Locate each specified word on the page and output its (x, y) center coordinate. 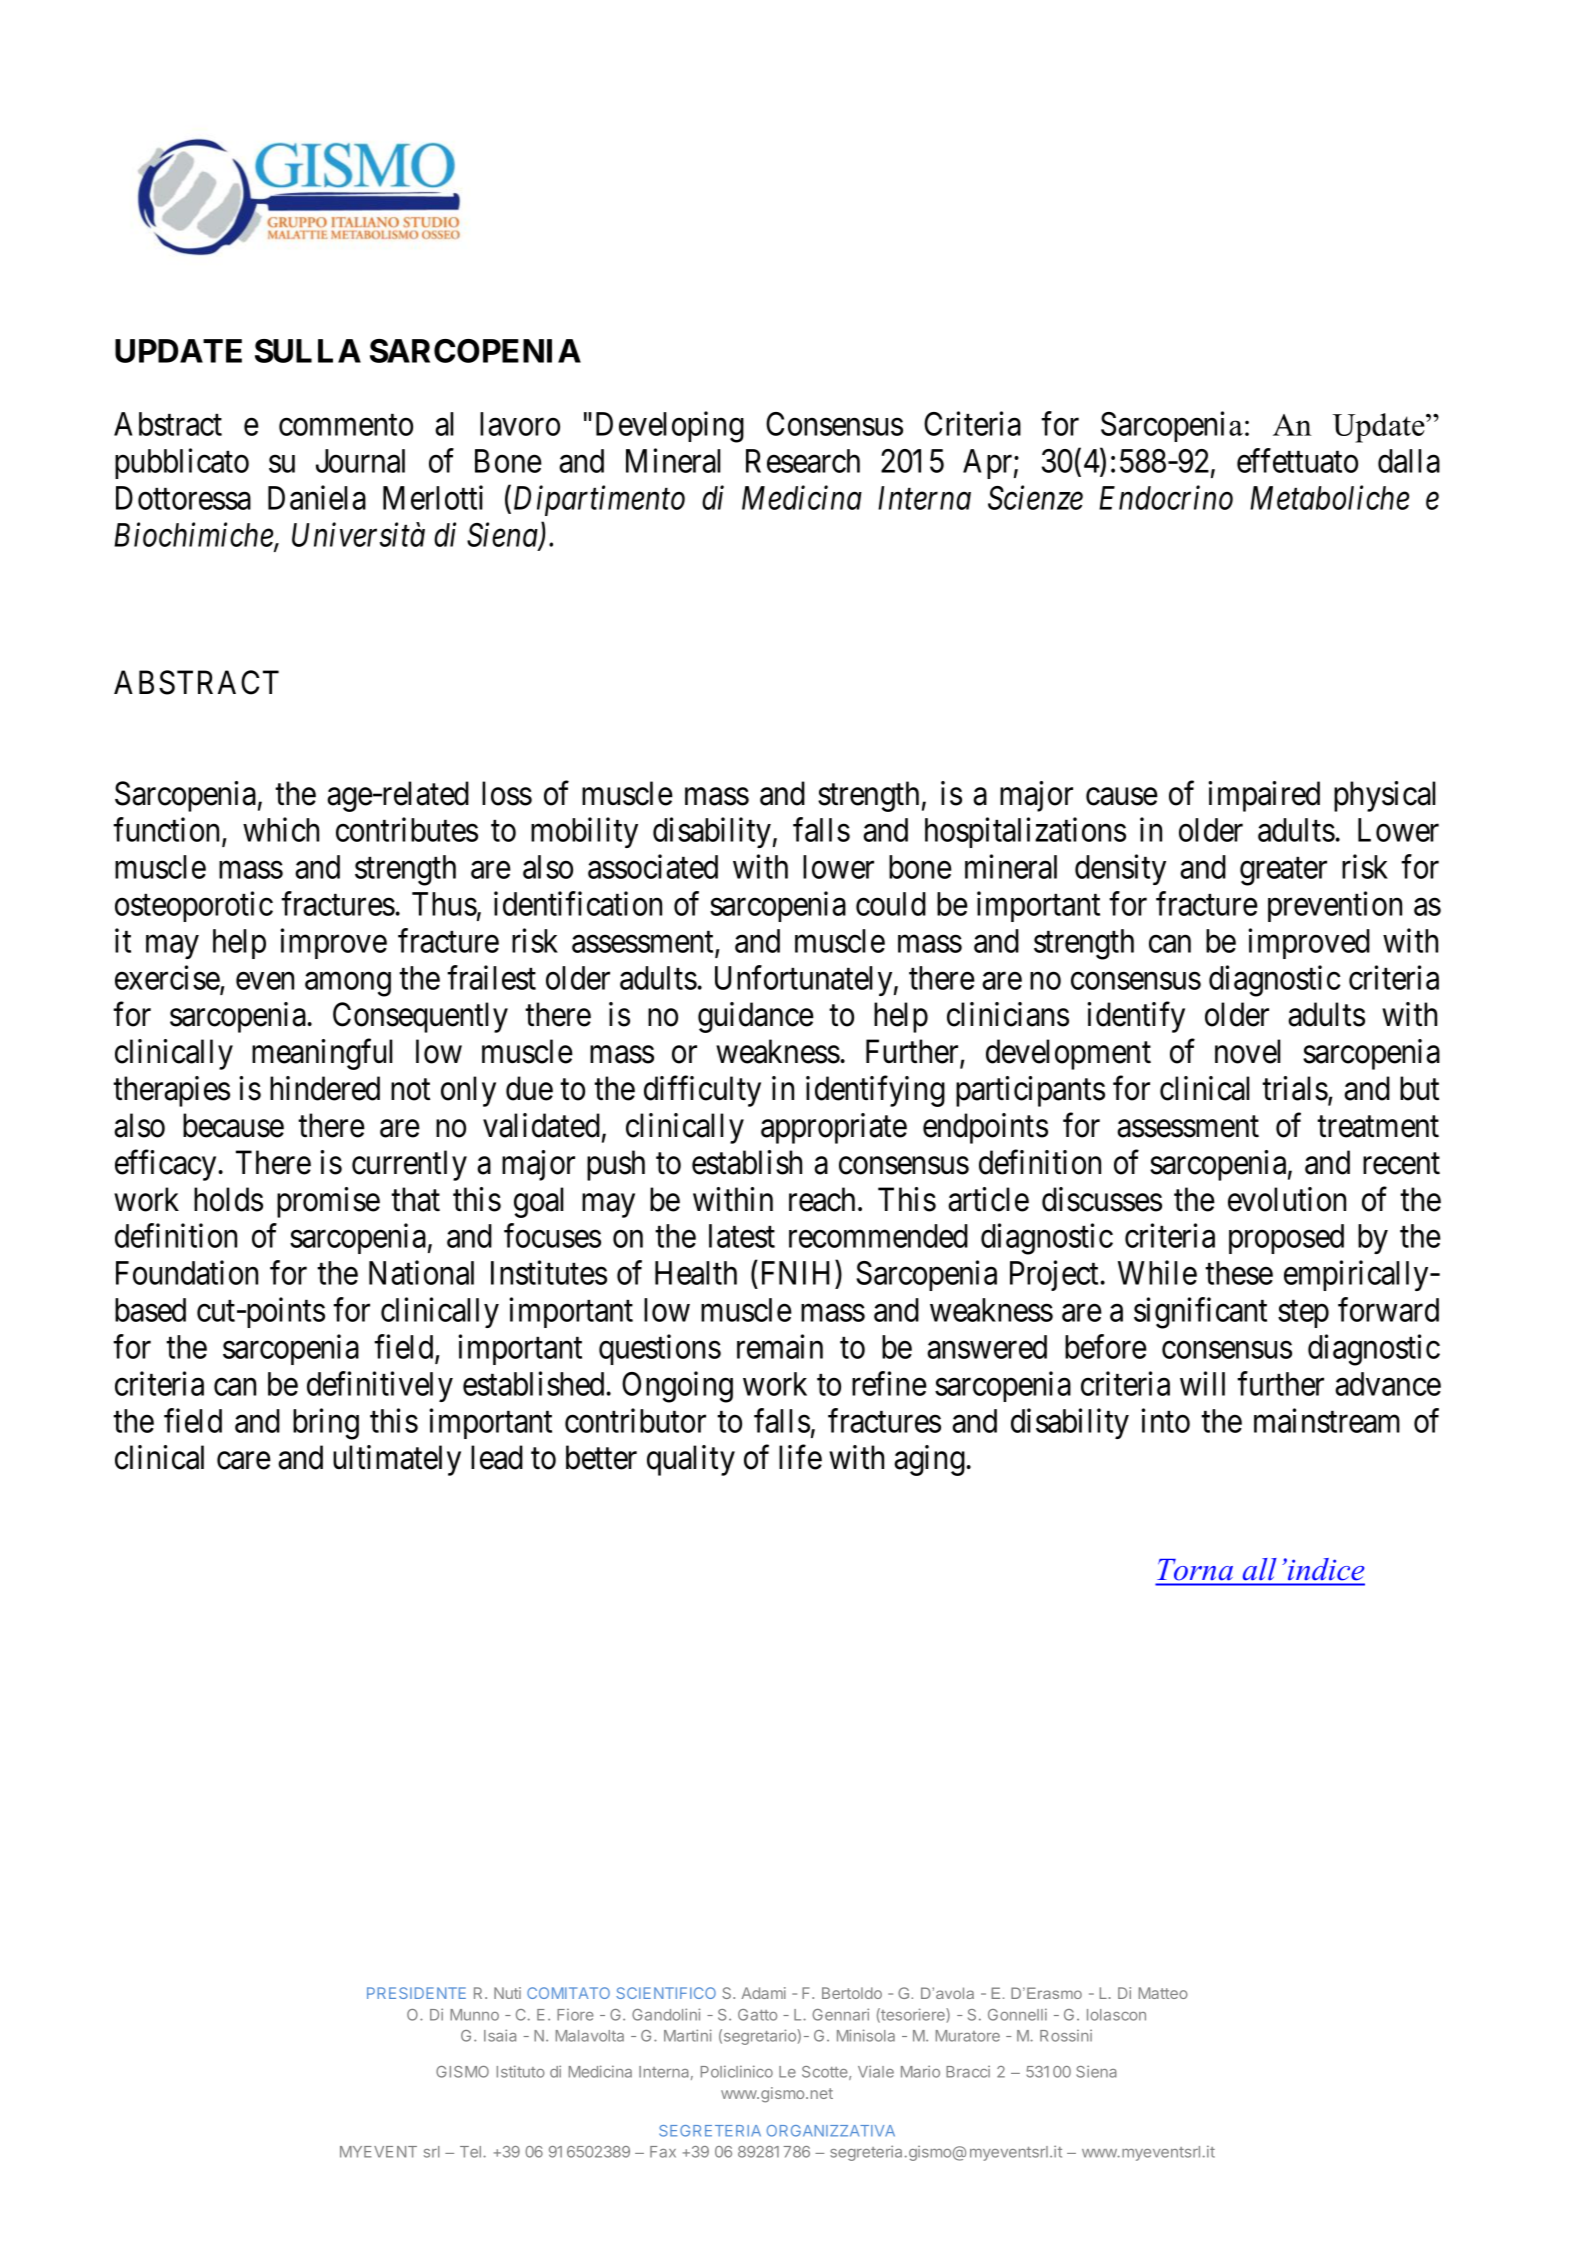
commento (346, 425)
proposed (1286, 1239)
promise (328, 1202)
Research (803, 461)
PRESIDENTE (416, 1993)
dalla (1409, 461)
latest (742, 1236)
